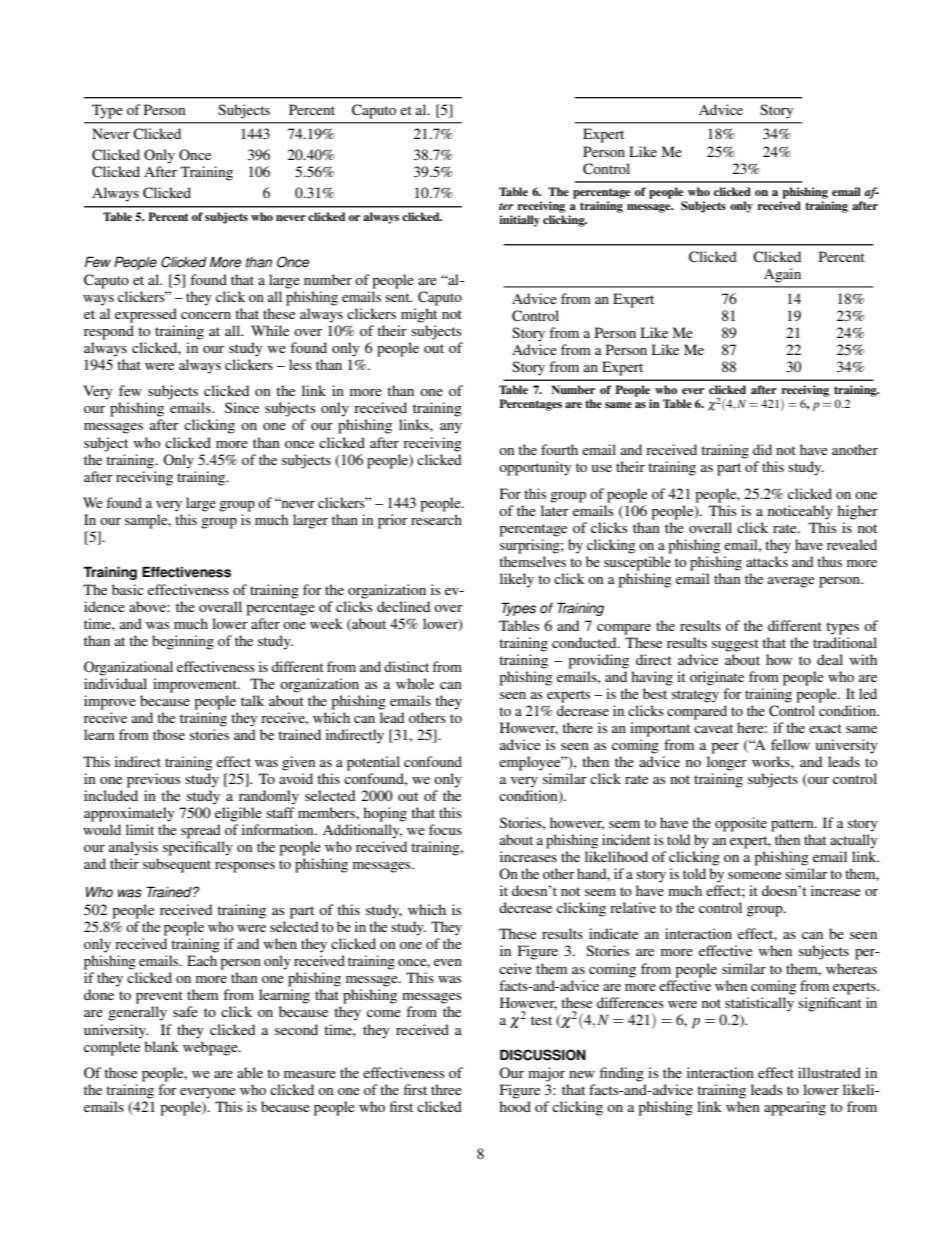 The width and height of the document is (952, 1233). Describe the element at coordinates (790, 744) in the document. I see `fellow` at that location.
